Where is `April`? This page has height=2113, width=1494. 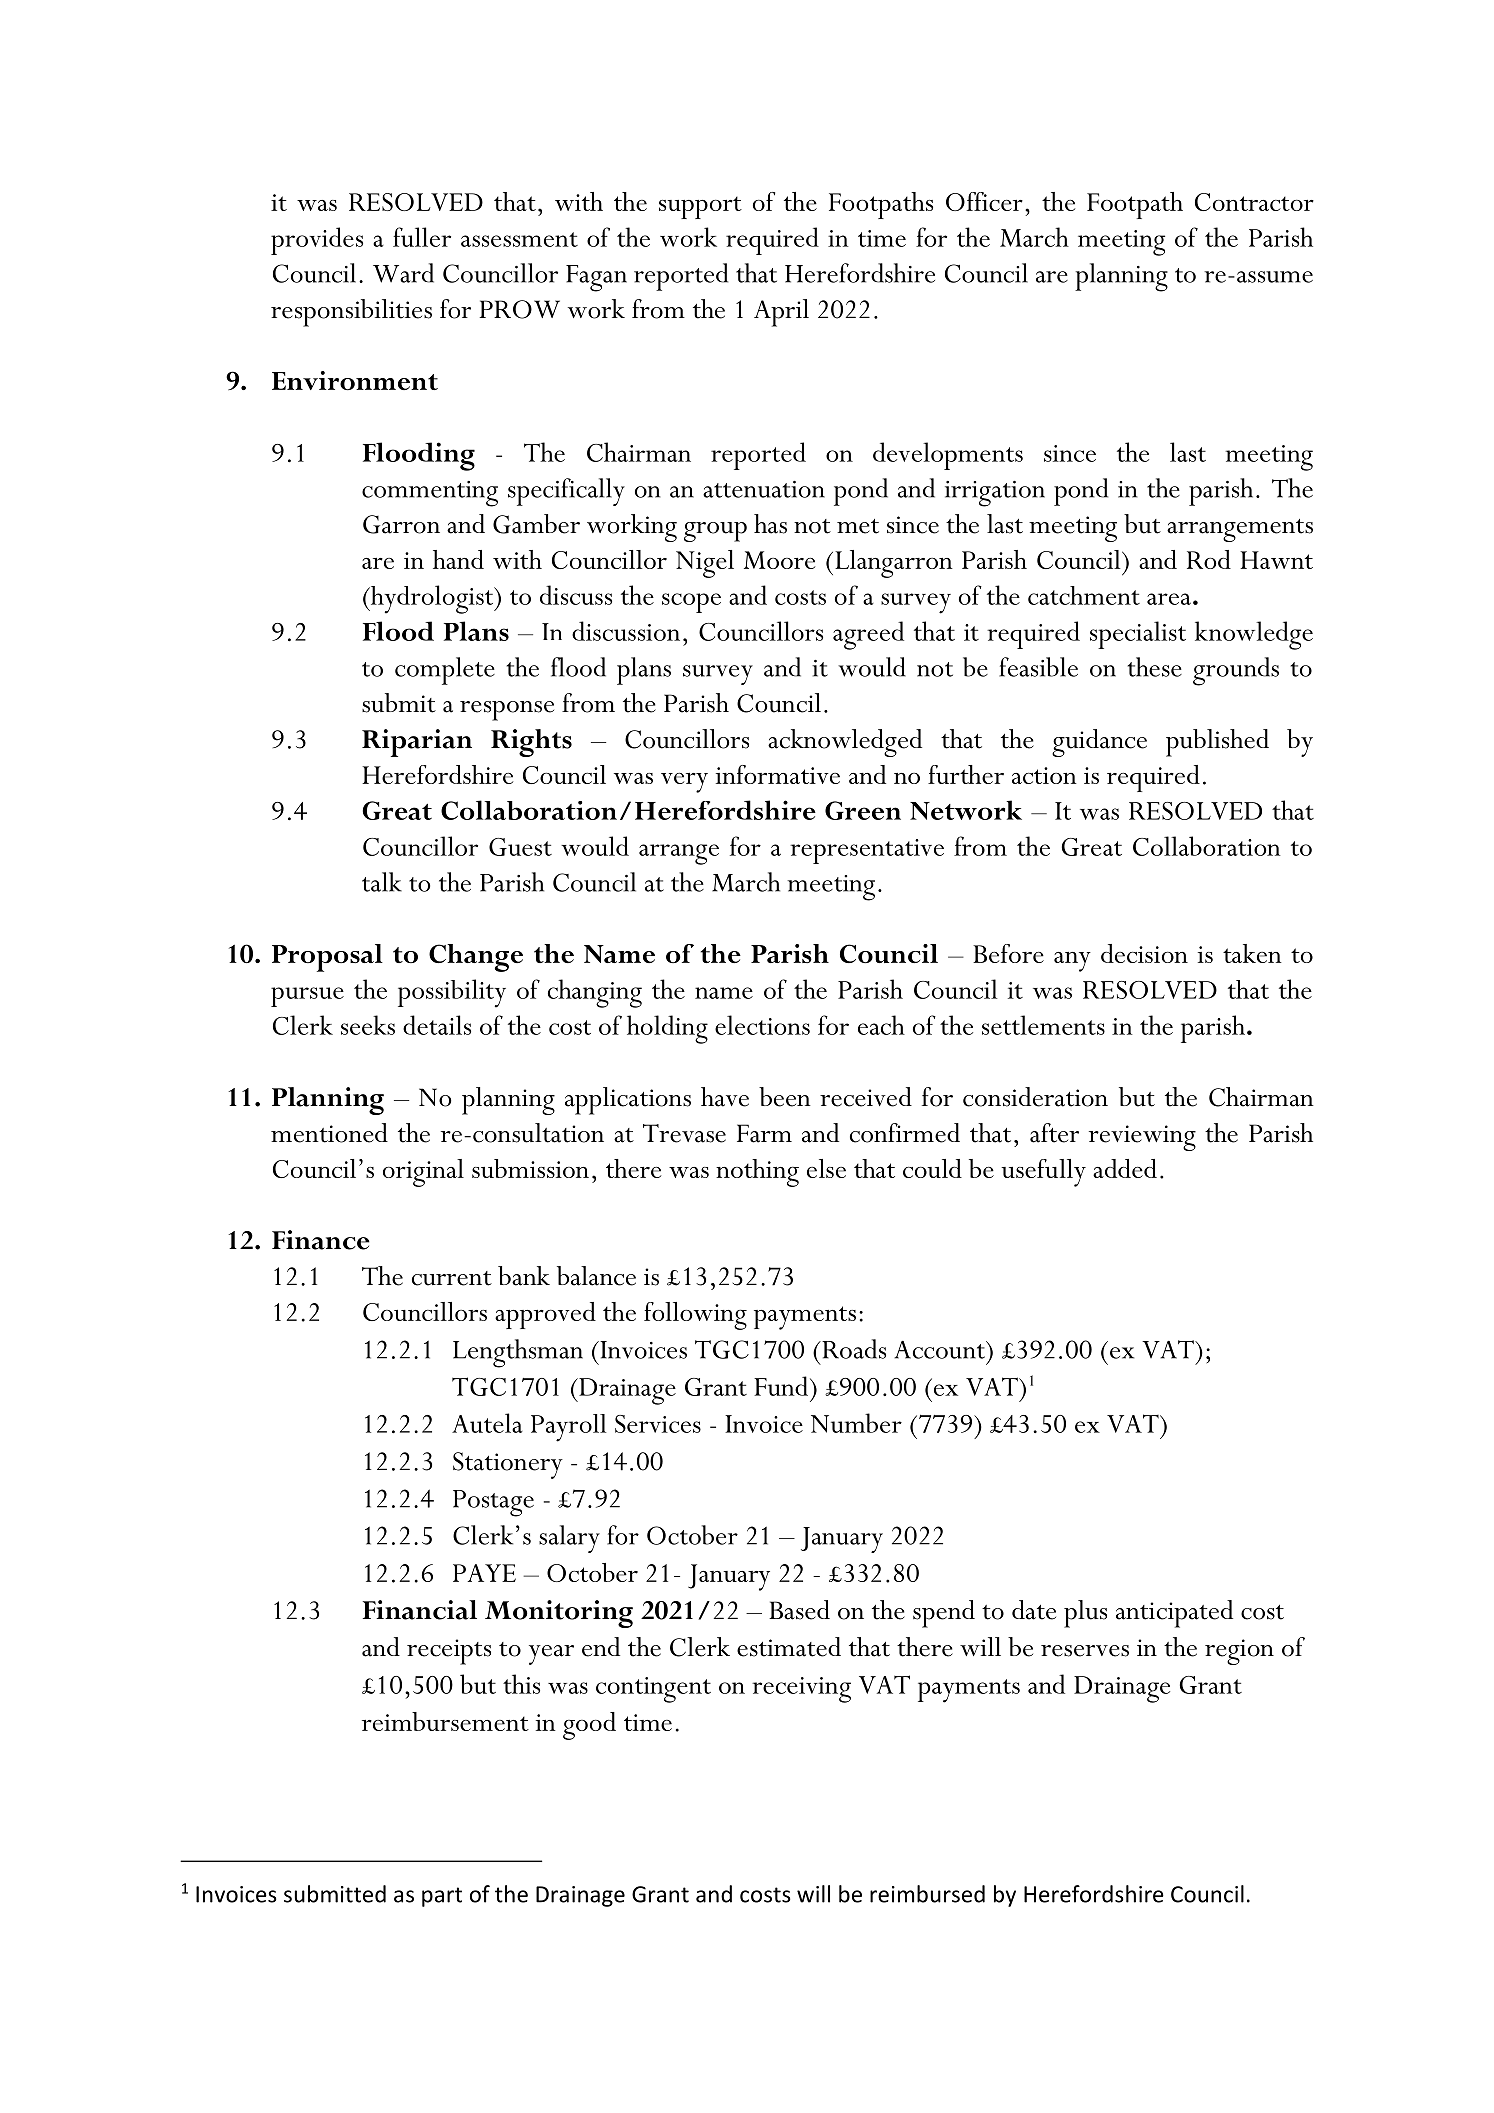
April is located at coordinates (781, 313).
